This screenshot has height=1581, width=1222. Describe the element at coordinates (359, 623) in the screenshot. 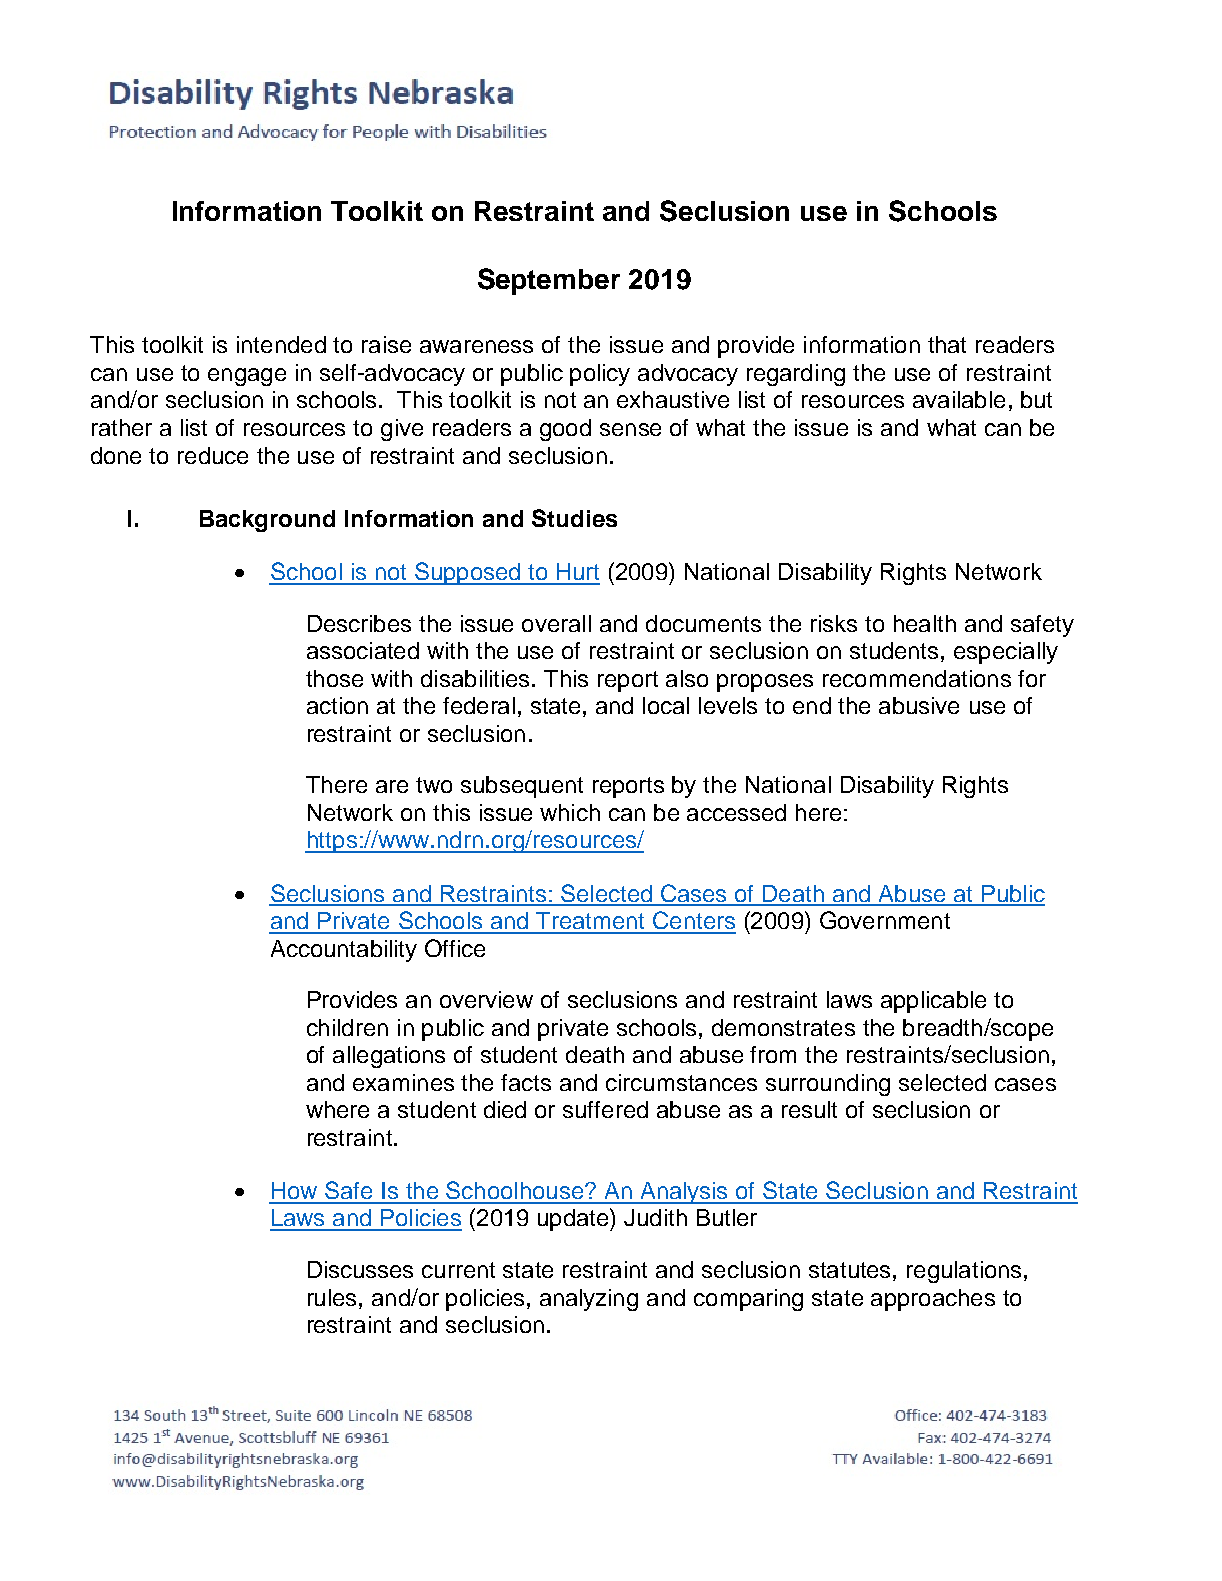

I see `Describes` at that location.
